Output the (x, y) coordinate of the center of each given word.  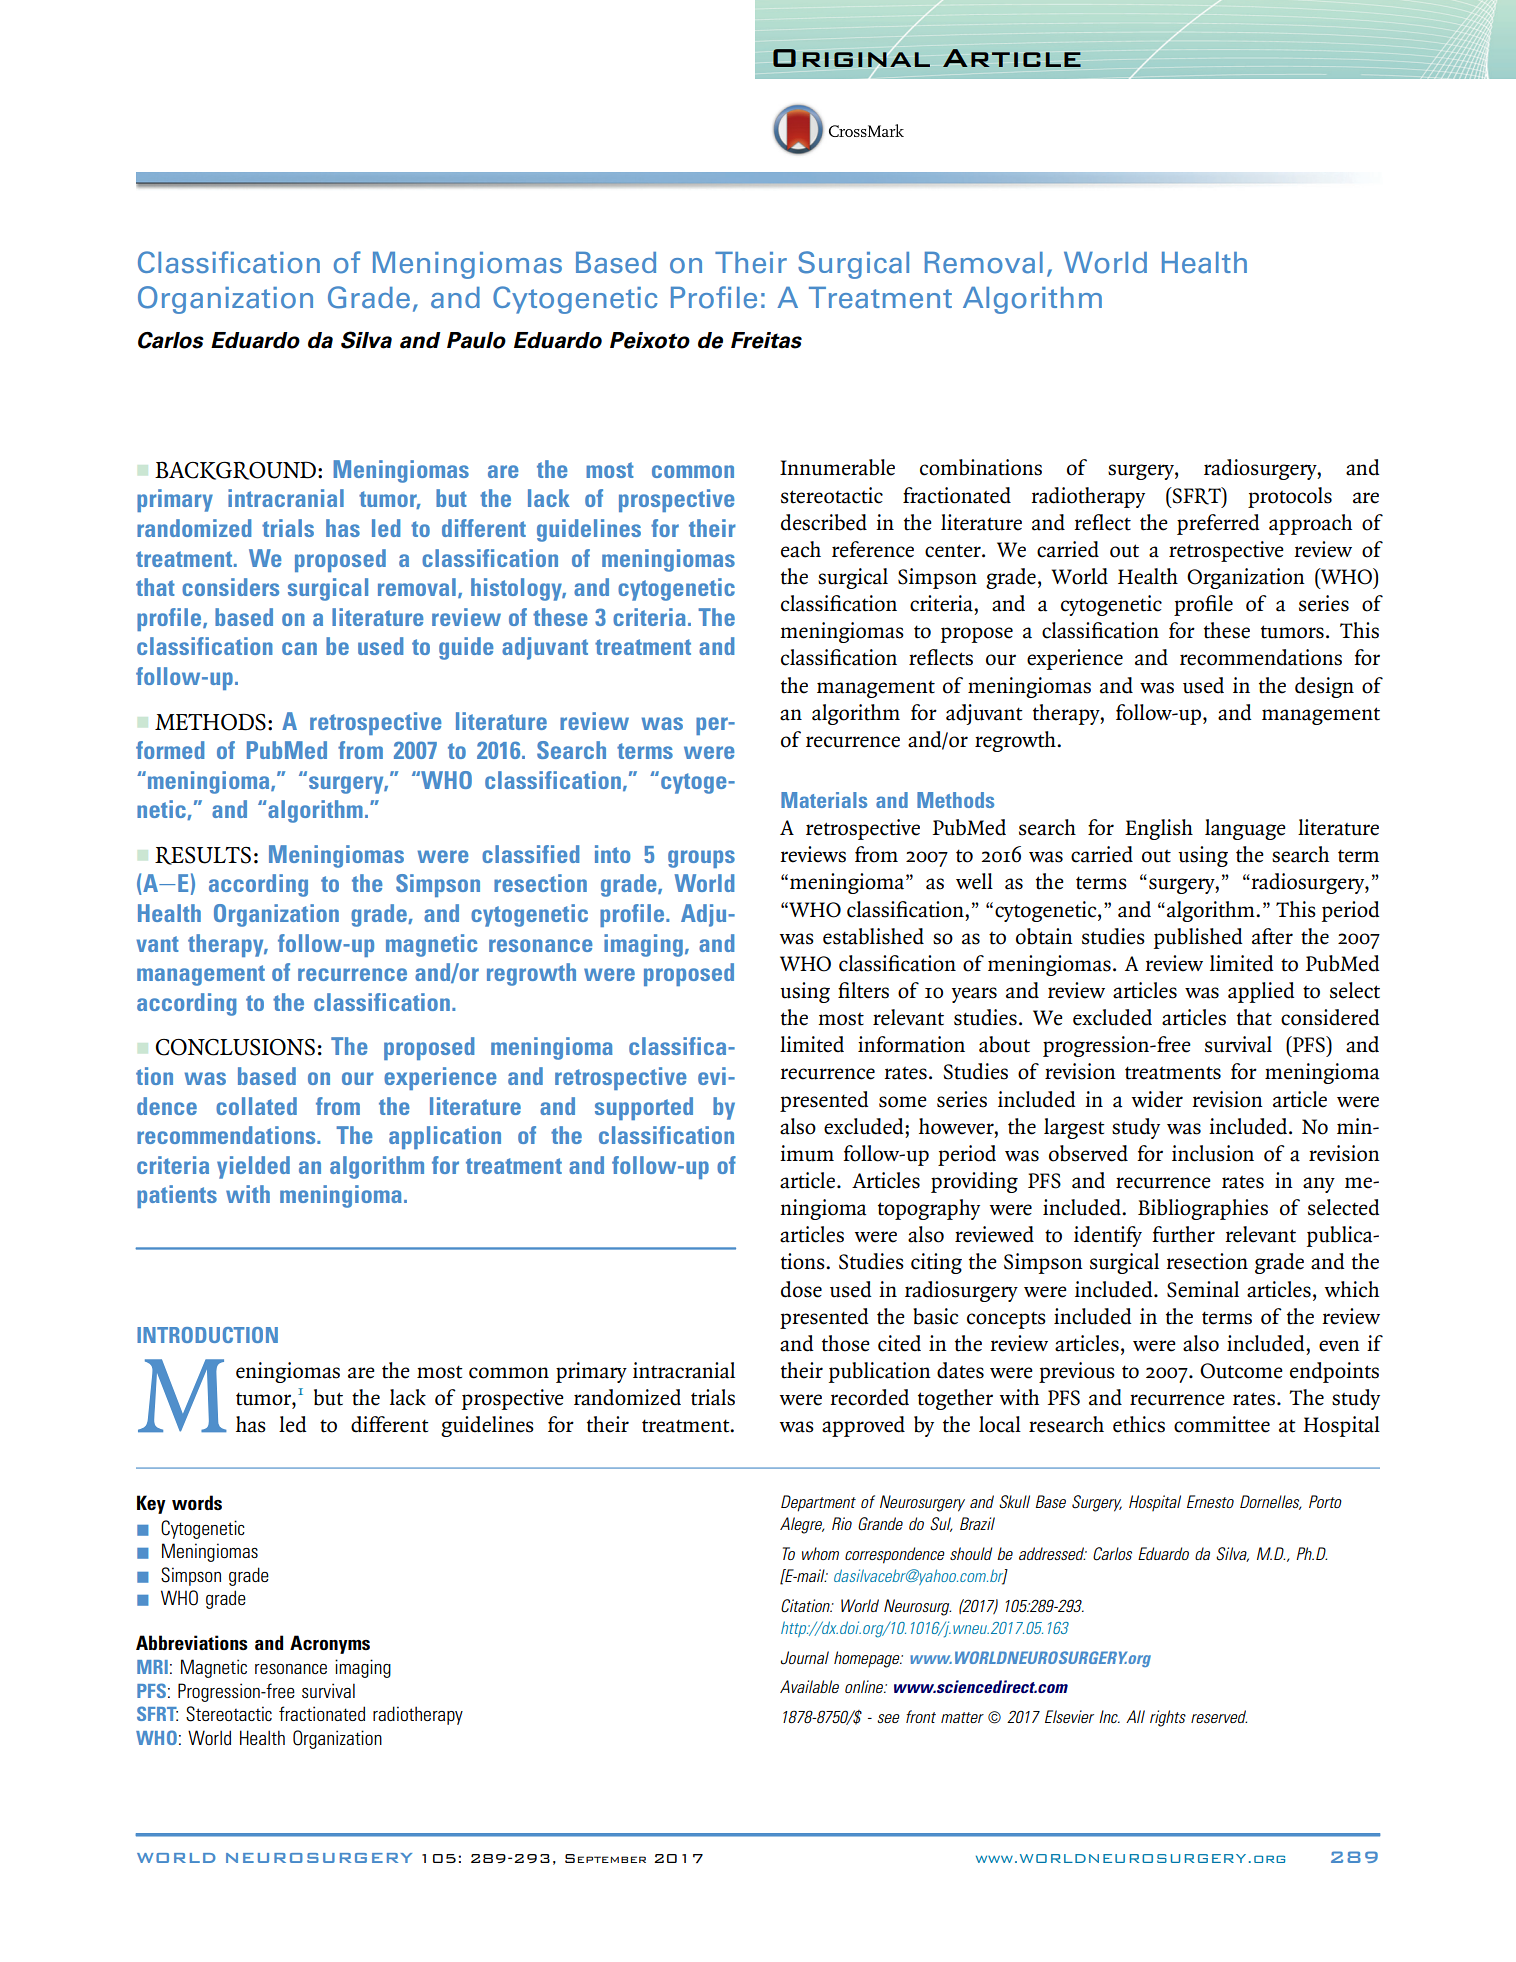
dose (801, 1289)
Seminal (1203, 1289)
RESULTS (203, 856)
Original (851, 58)
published (1198, 938)
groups (701, 859)
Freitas (766, 340)
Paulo (476, 340)
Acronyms (330, 1644)
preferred (1218, 524)
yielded (253, 1167)
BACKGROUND (235, 470)
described (824, 522)
